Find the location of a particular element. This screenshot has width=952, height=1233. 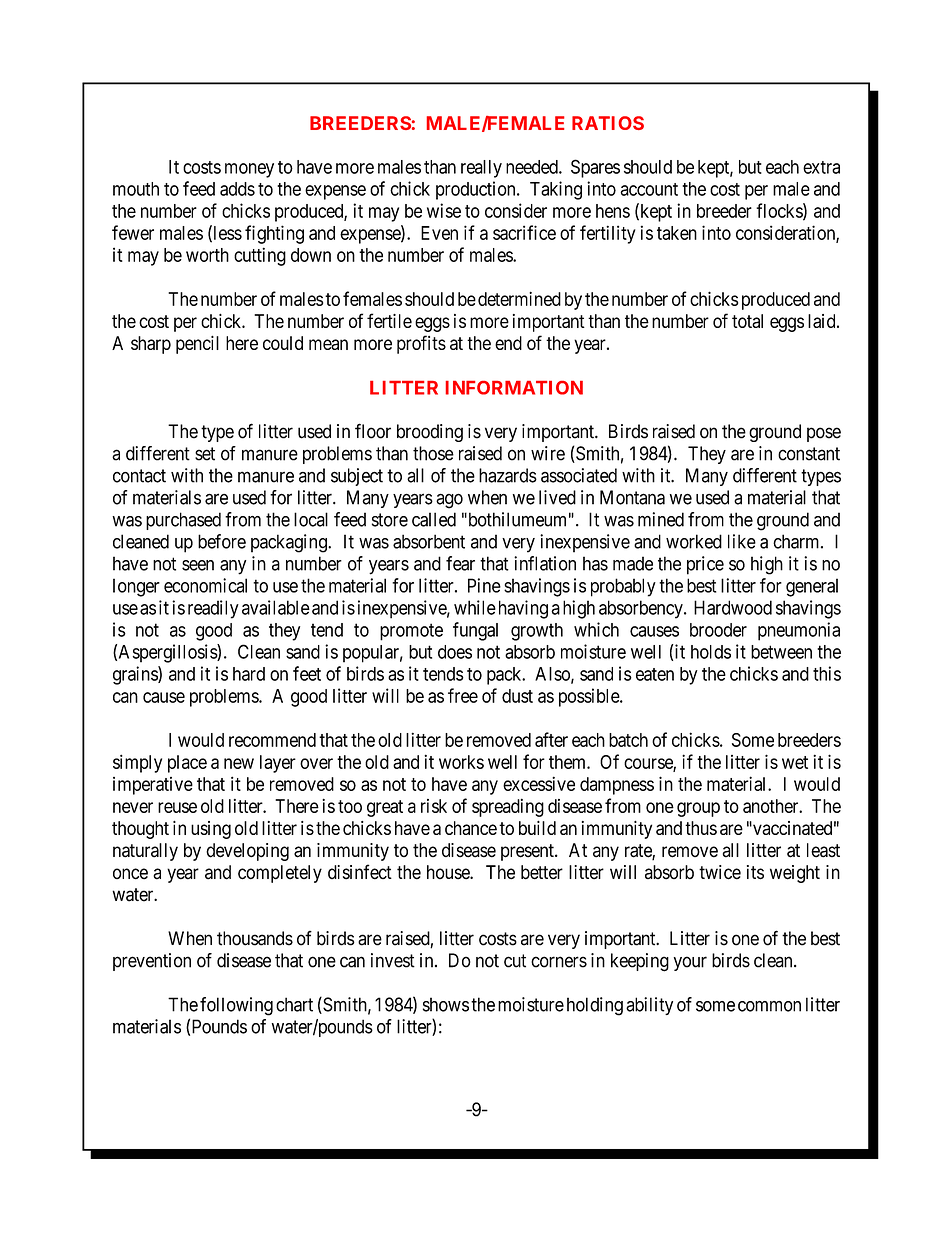

price is located at coordinates (705, 565).
